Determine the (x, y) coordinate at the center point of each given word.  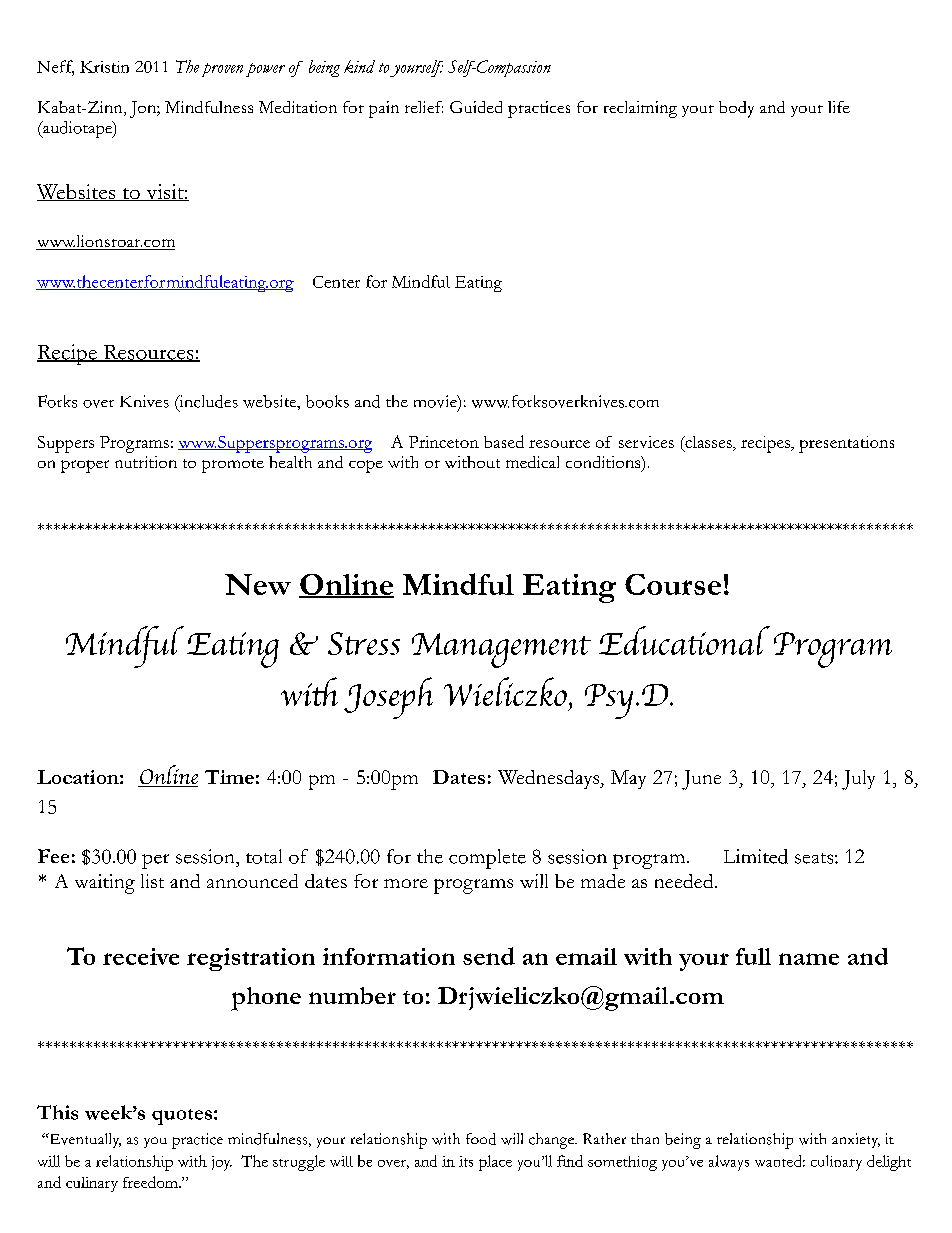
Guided (476, 107)
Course (673, 584)
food (481, 1139)
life (839, 107)
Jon (144, 109)
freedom (151, 1182)
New (258, 584)
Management (501, 650)
